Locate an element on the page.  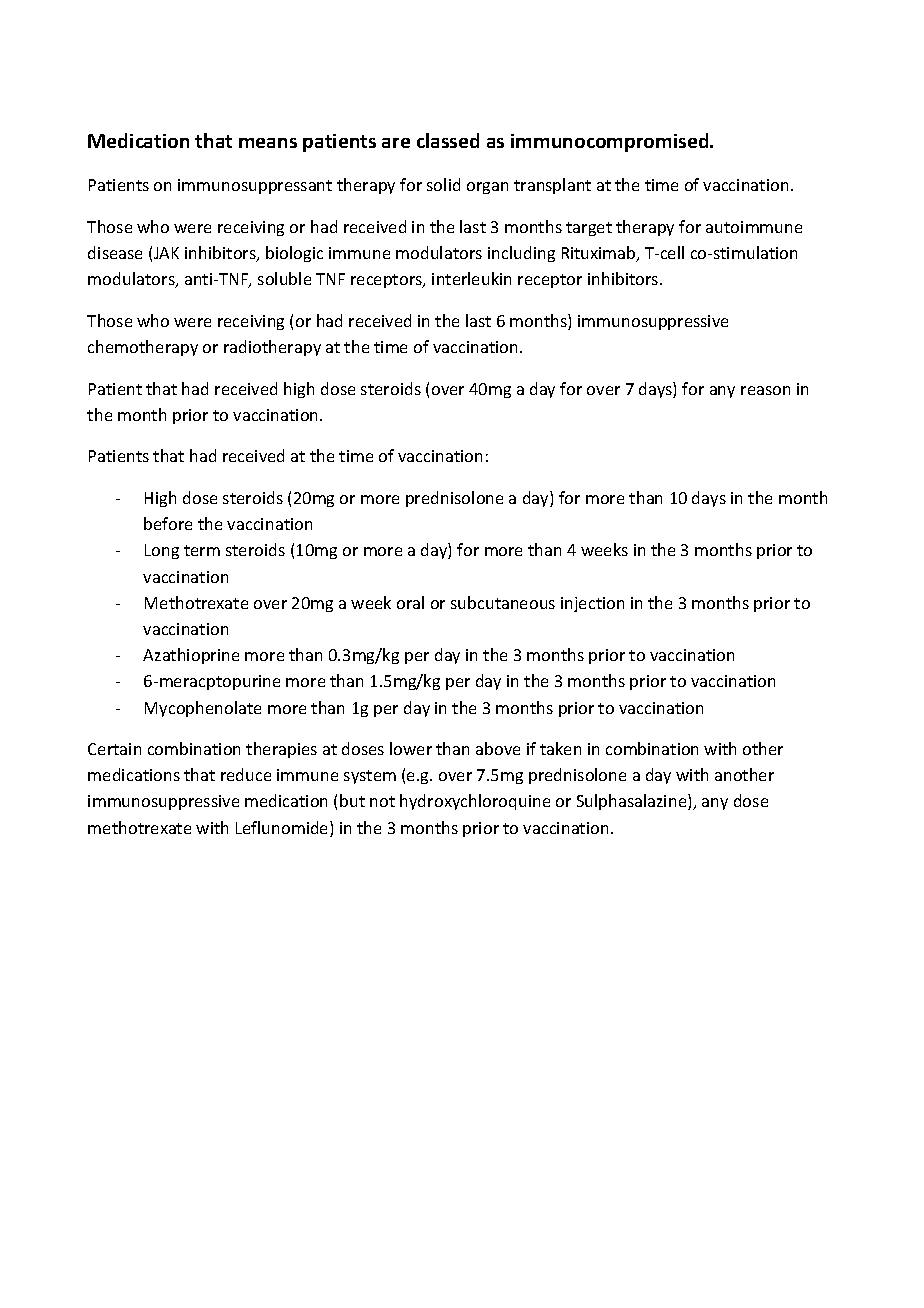
immunocompromised is located at coordinates (611, 142).
